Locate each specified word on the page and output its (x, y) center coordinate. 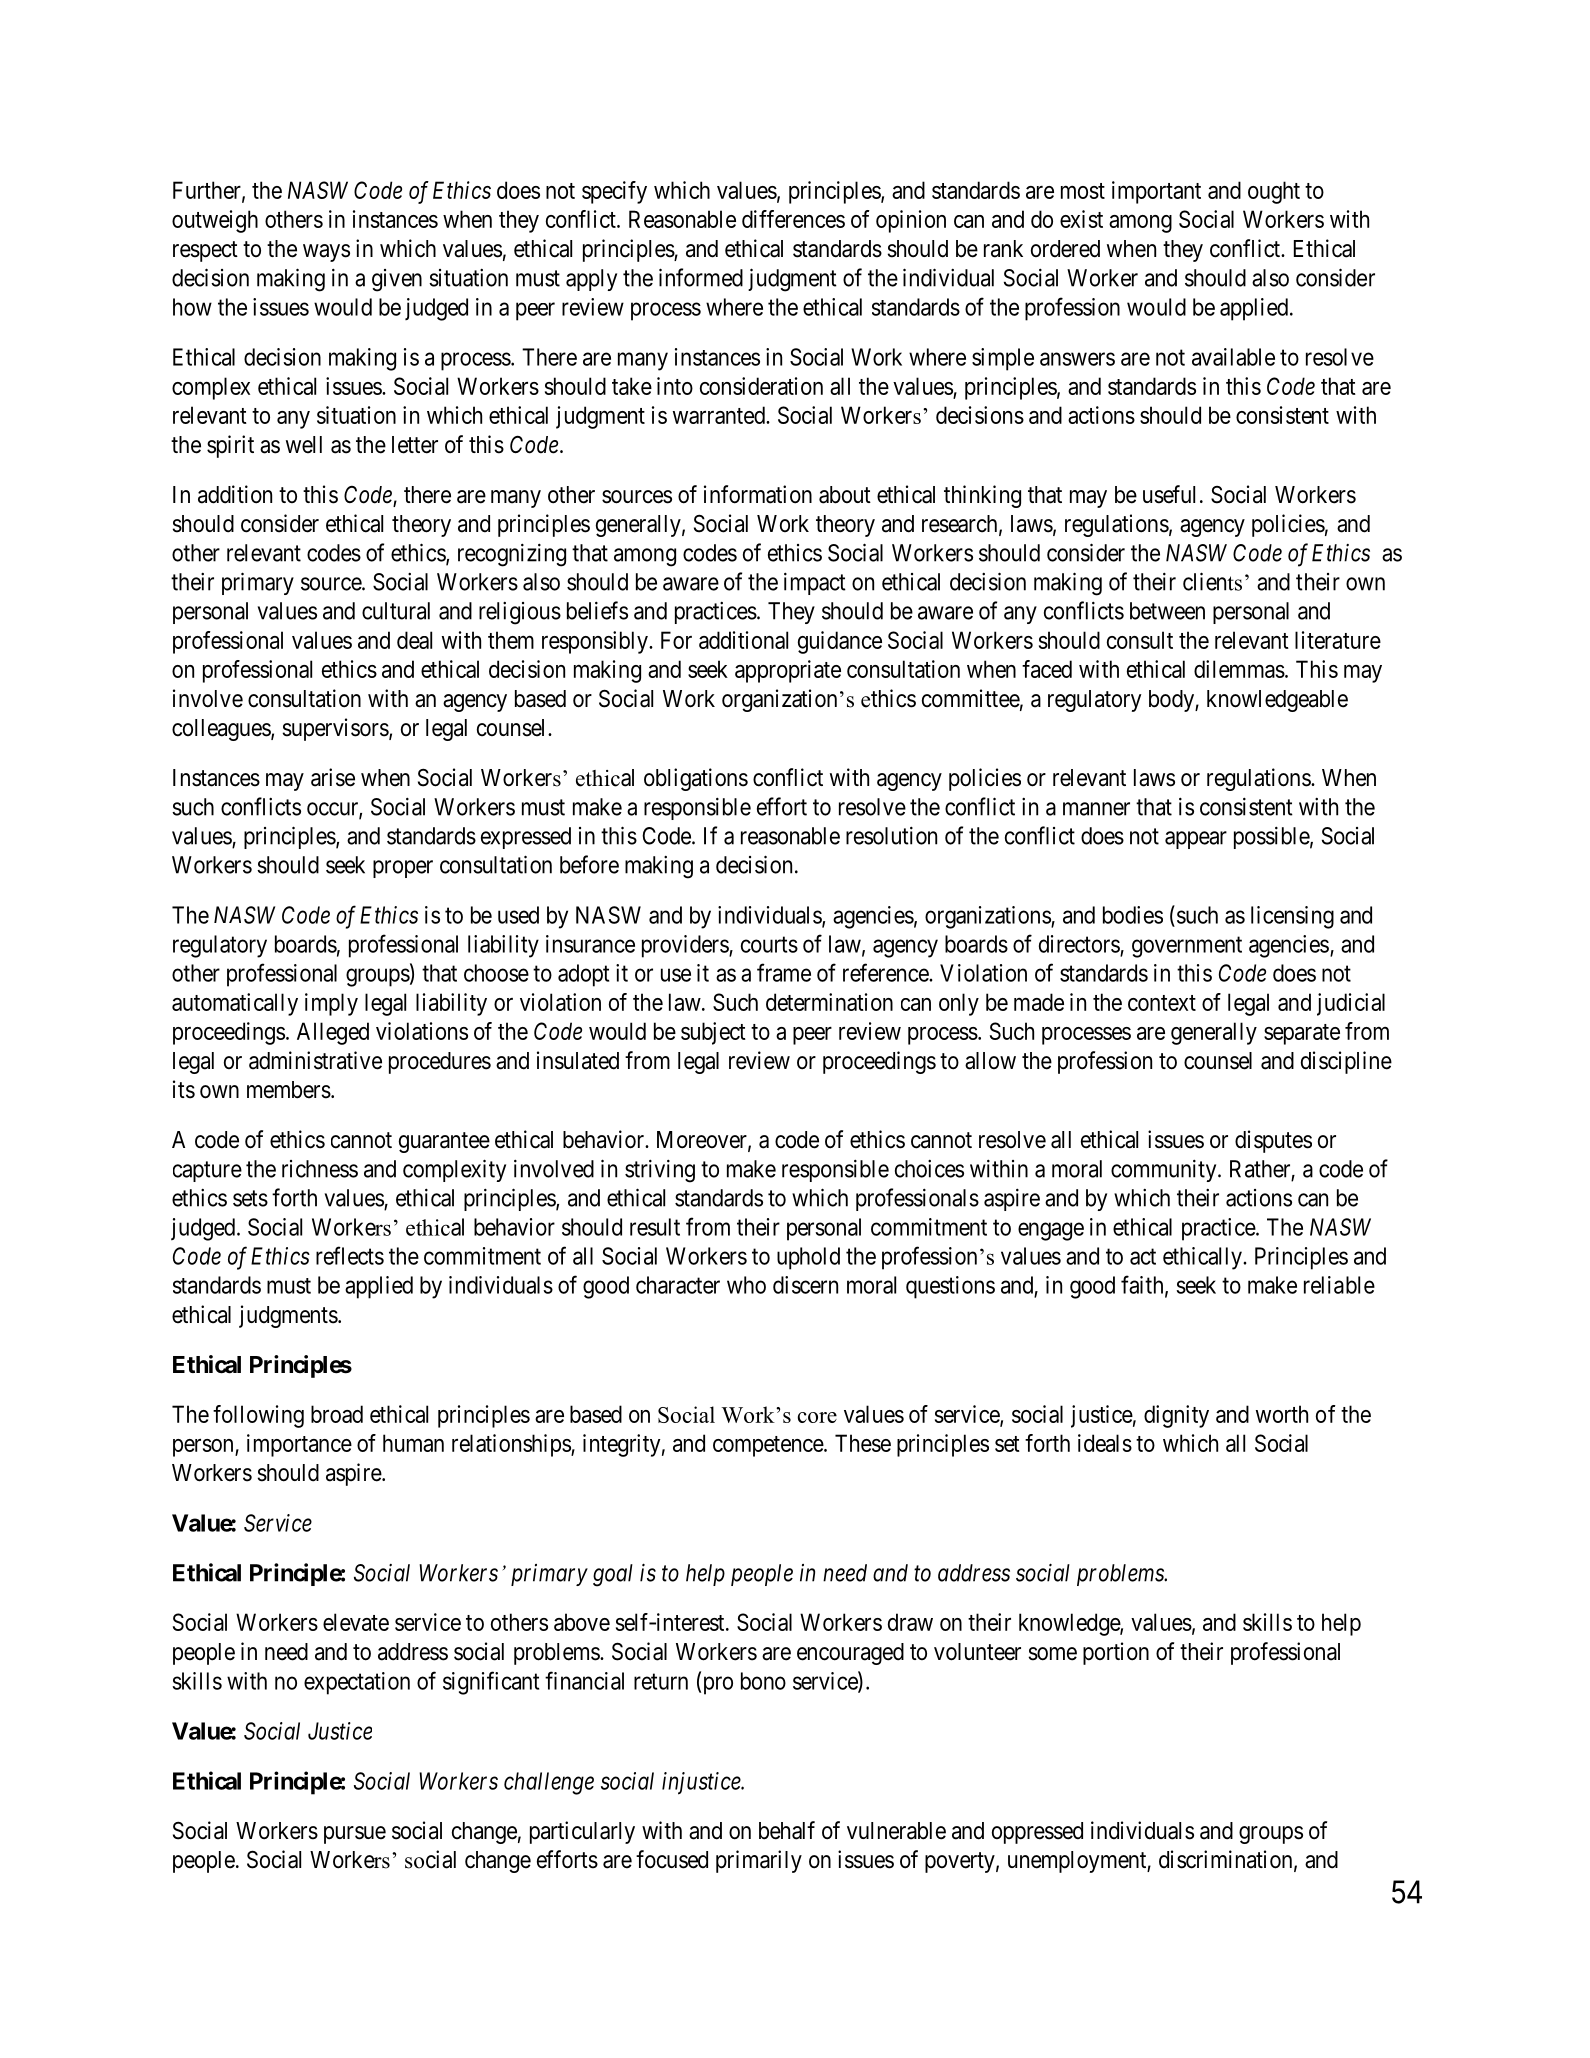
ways (326, 253)
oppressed (1037, 1833)
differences (793, 219)
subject (713, 1033)
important (1156, 192)
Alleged (333, 1033)
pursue (355, 1835)
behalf (787, 1830)
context (1162, 1003)
